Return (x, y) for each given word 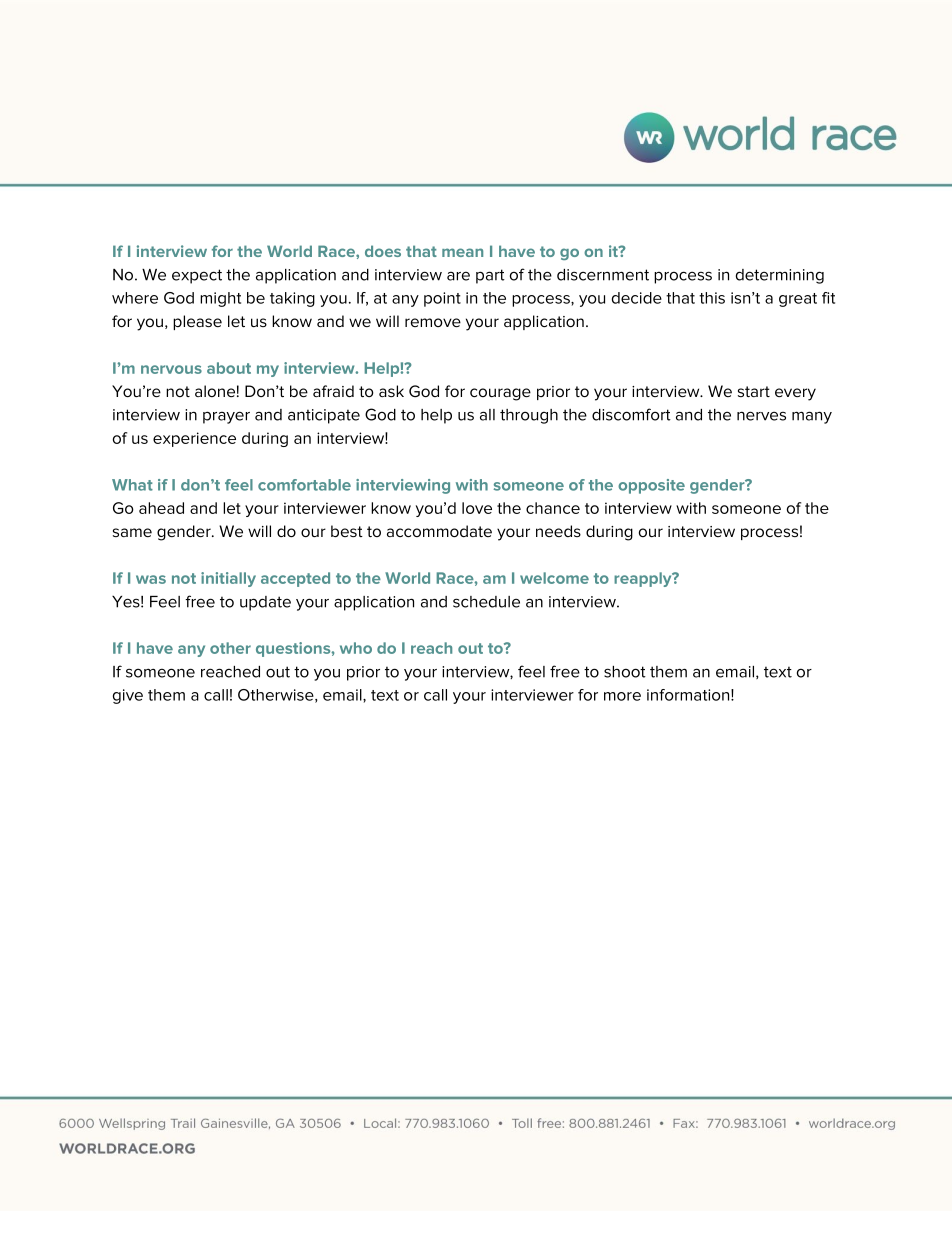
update (265, 603)
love (477, 508)
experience (194, 439)
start (754, 391)
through (529, 416)
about (229, 368)
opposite (651, 486)
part (490, 276)
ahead (161, 508)
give (128, 696)
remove (433, 322)
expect (197, 276)
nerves (761, 416)
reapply (644, 579)
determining (780, 276)
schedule (486, 602)
